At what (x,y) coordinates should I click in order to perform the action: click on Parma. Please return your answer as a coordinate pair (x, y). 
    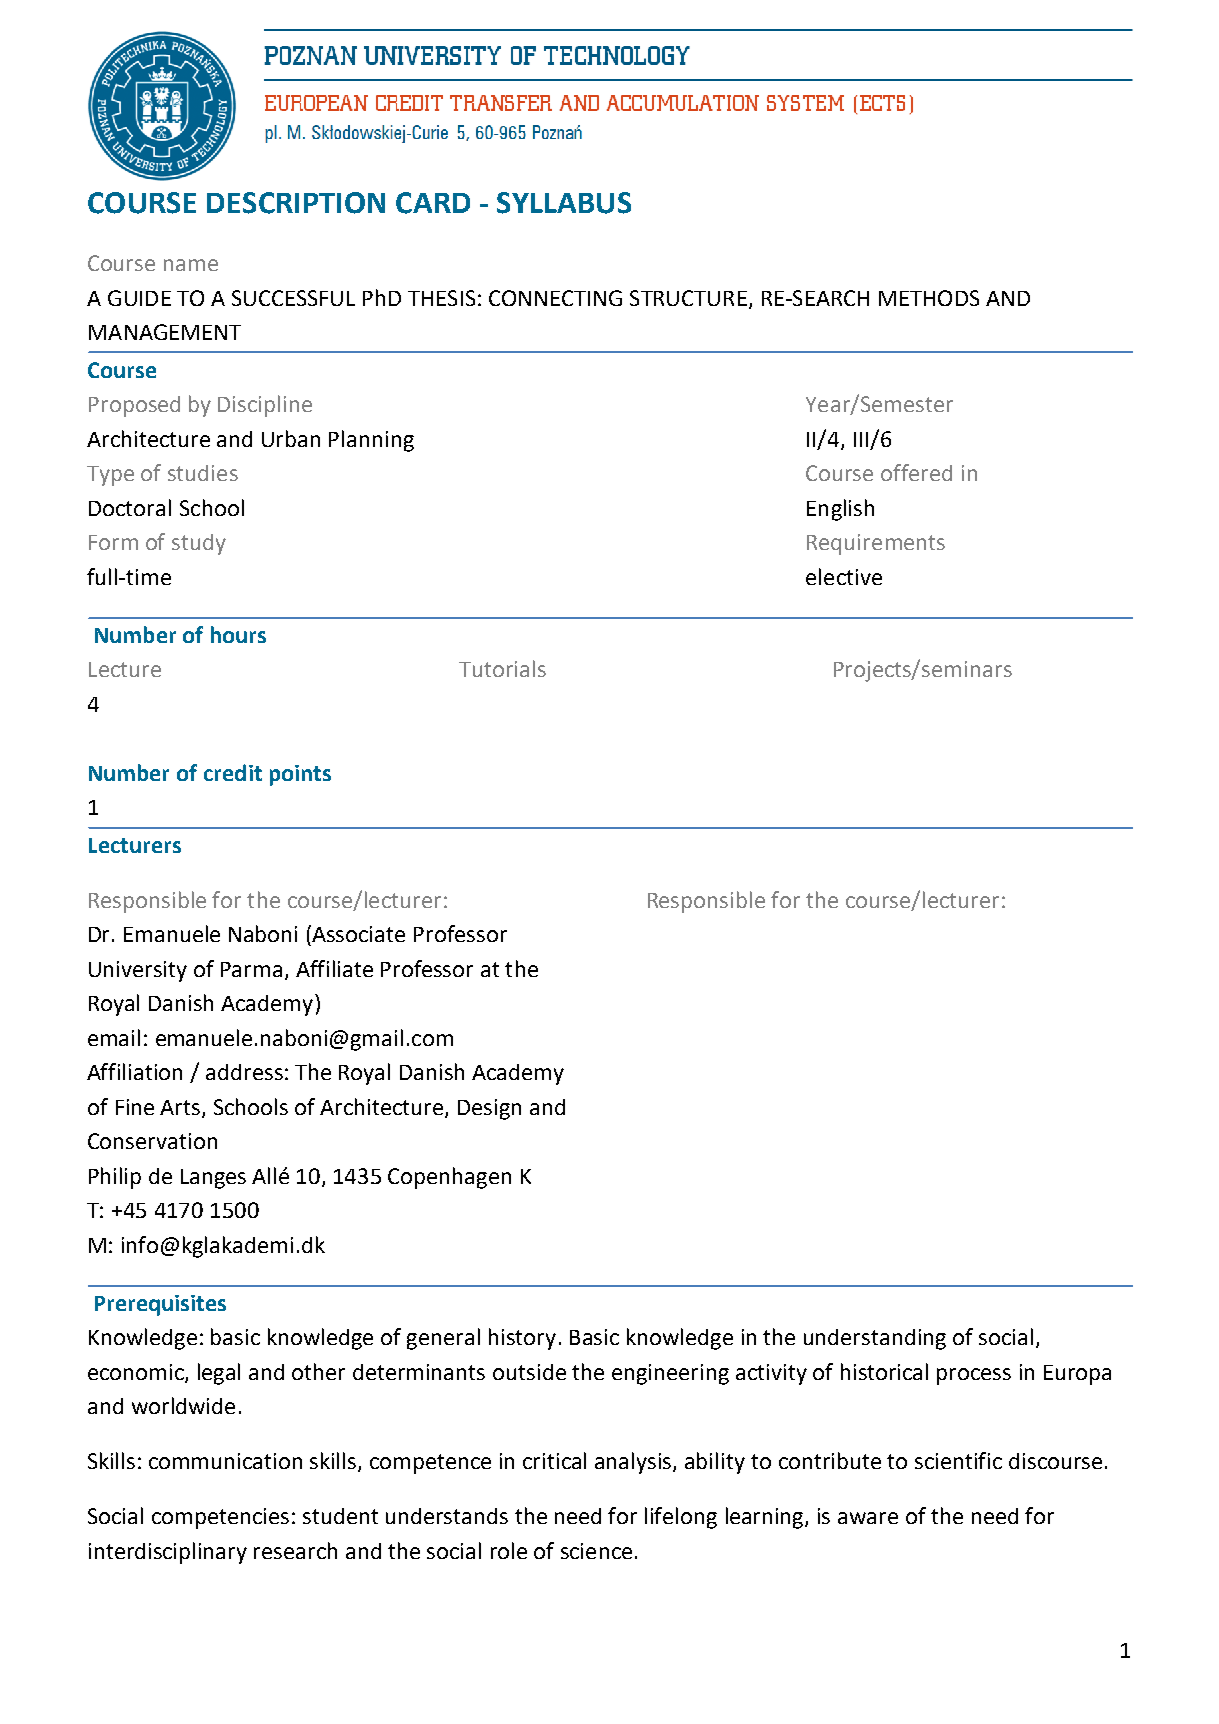
    Looking at the image, I should click on (251, 969).
